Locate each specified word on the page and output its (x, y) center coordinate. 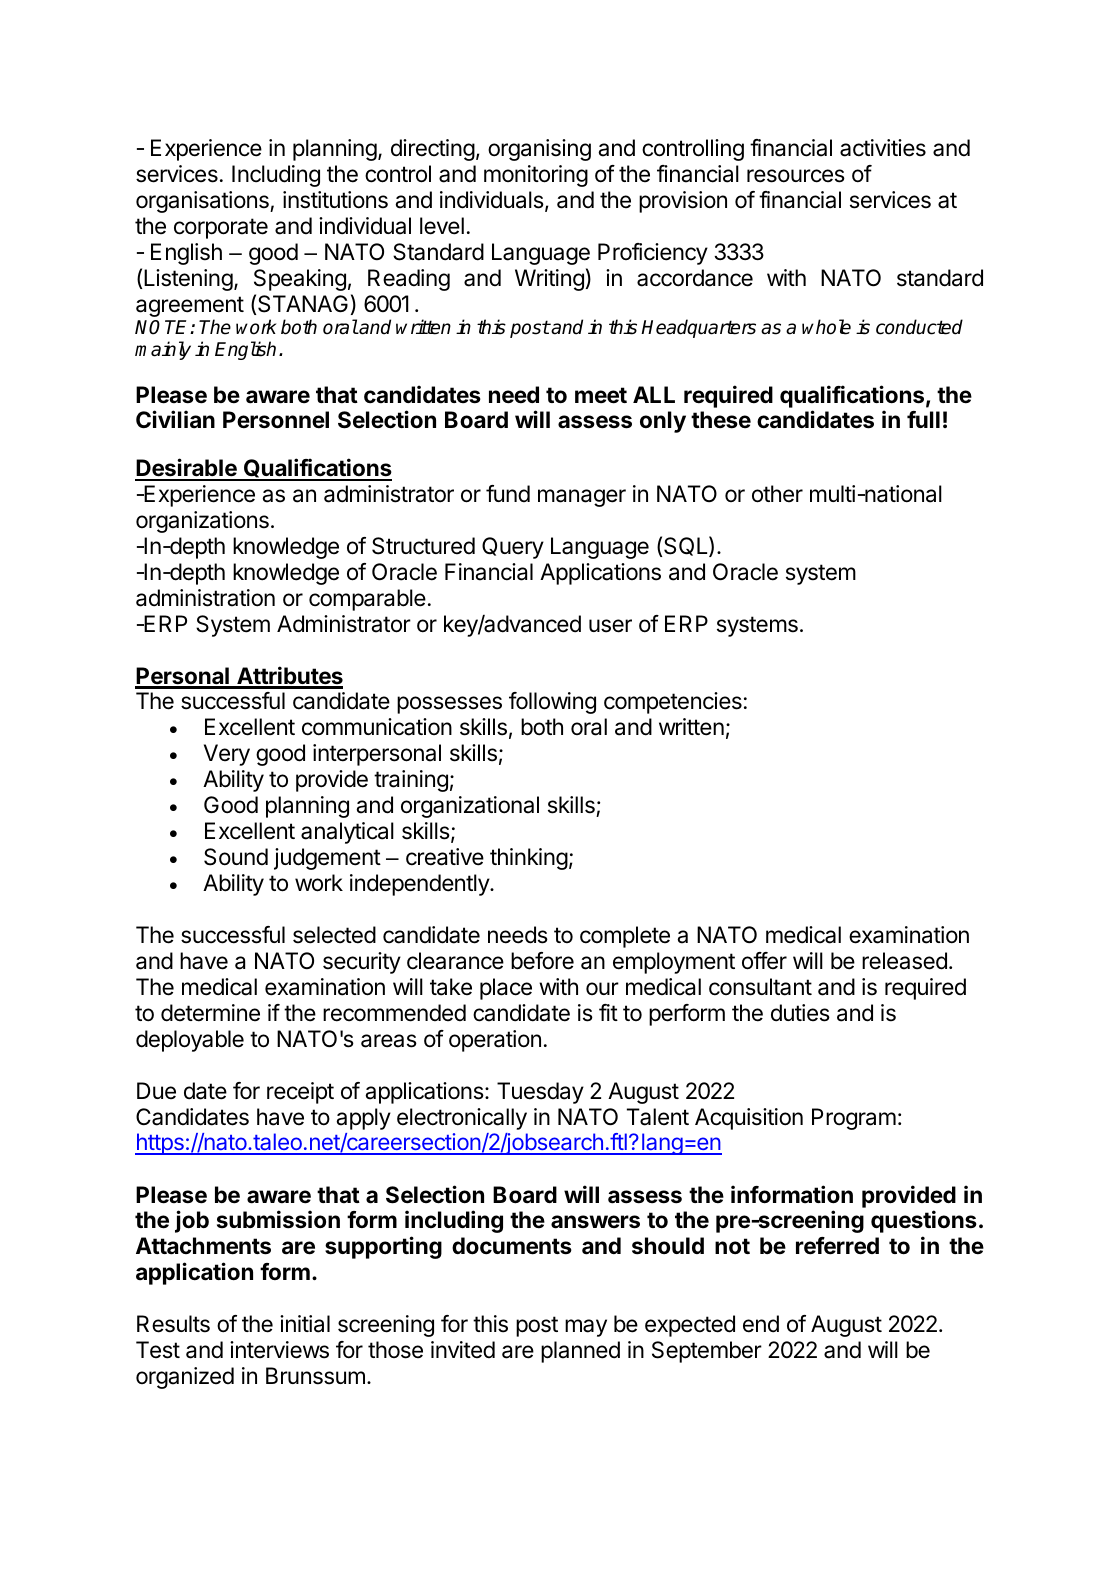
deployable (190, 1041)
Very (227, 755)
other (777, 494)
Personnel (276, 420)
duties (800, 1013)
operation (495, 1041)
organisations (203, 202)
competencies (673, 703)
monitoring (536, 176)
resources (796, 176)
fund (508, 493)
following (552, 703)
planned (580, 1352)
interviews (279, 1350)
